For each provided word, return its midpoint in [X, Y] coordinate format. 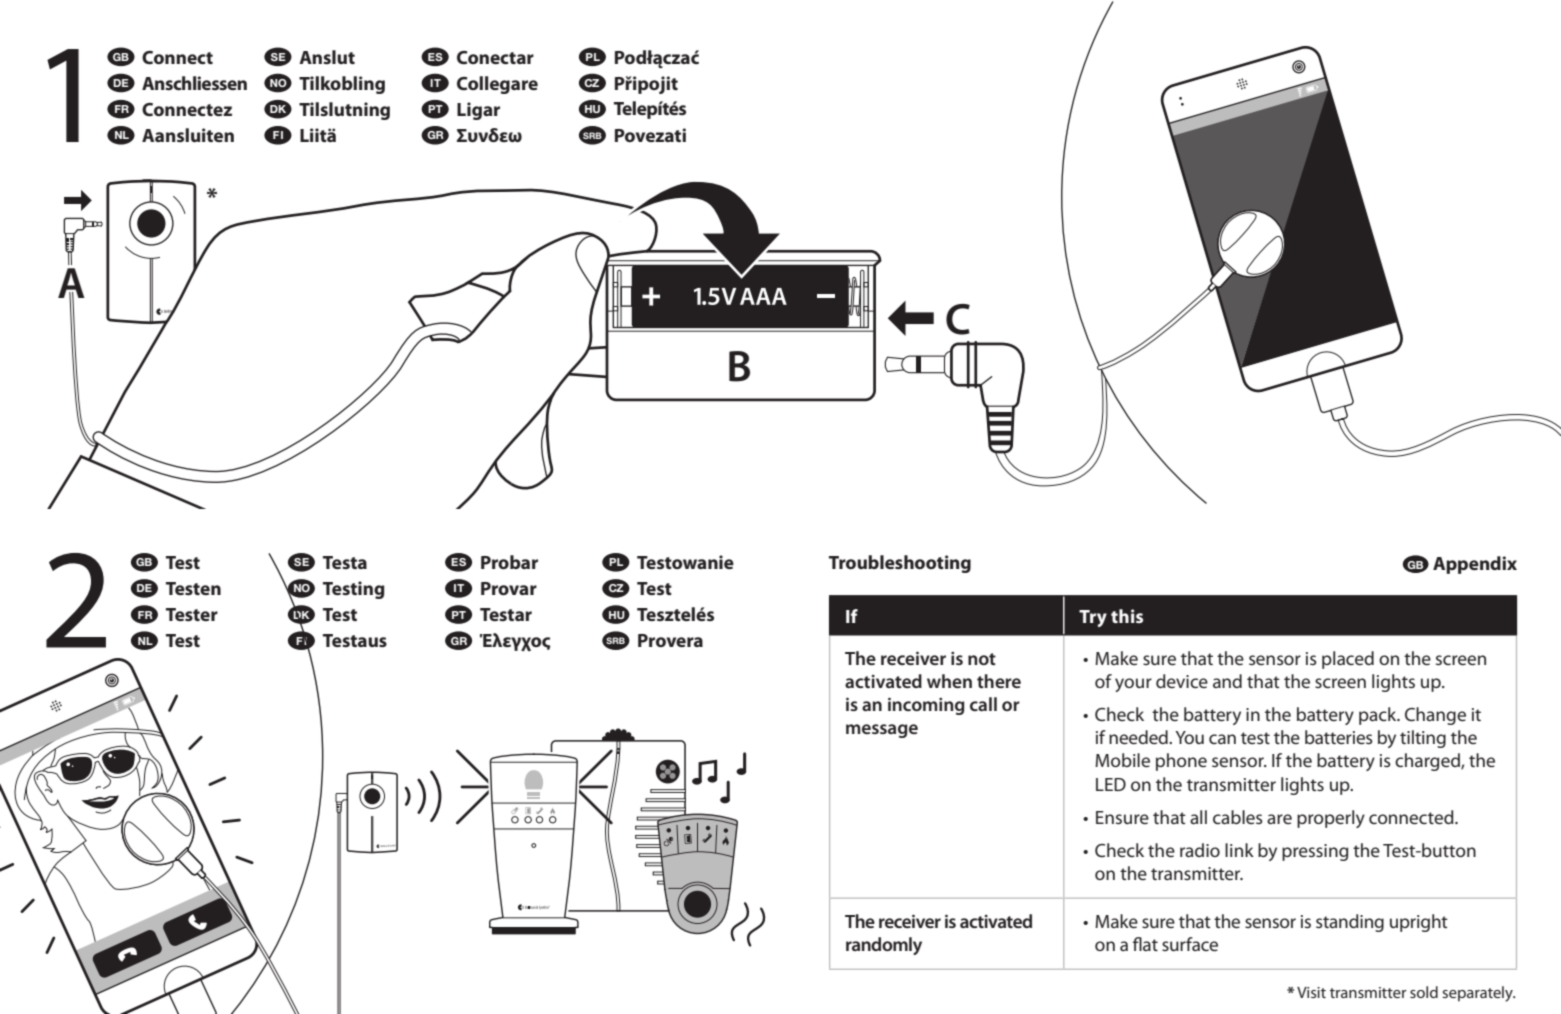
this [1127, 616]
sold [1424, 992]
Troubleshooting [900, 564]
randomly [884, 946]
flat [1145, 944]
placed [1348, 660]
